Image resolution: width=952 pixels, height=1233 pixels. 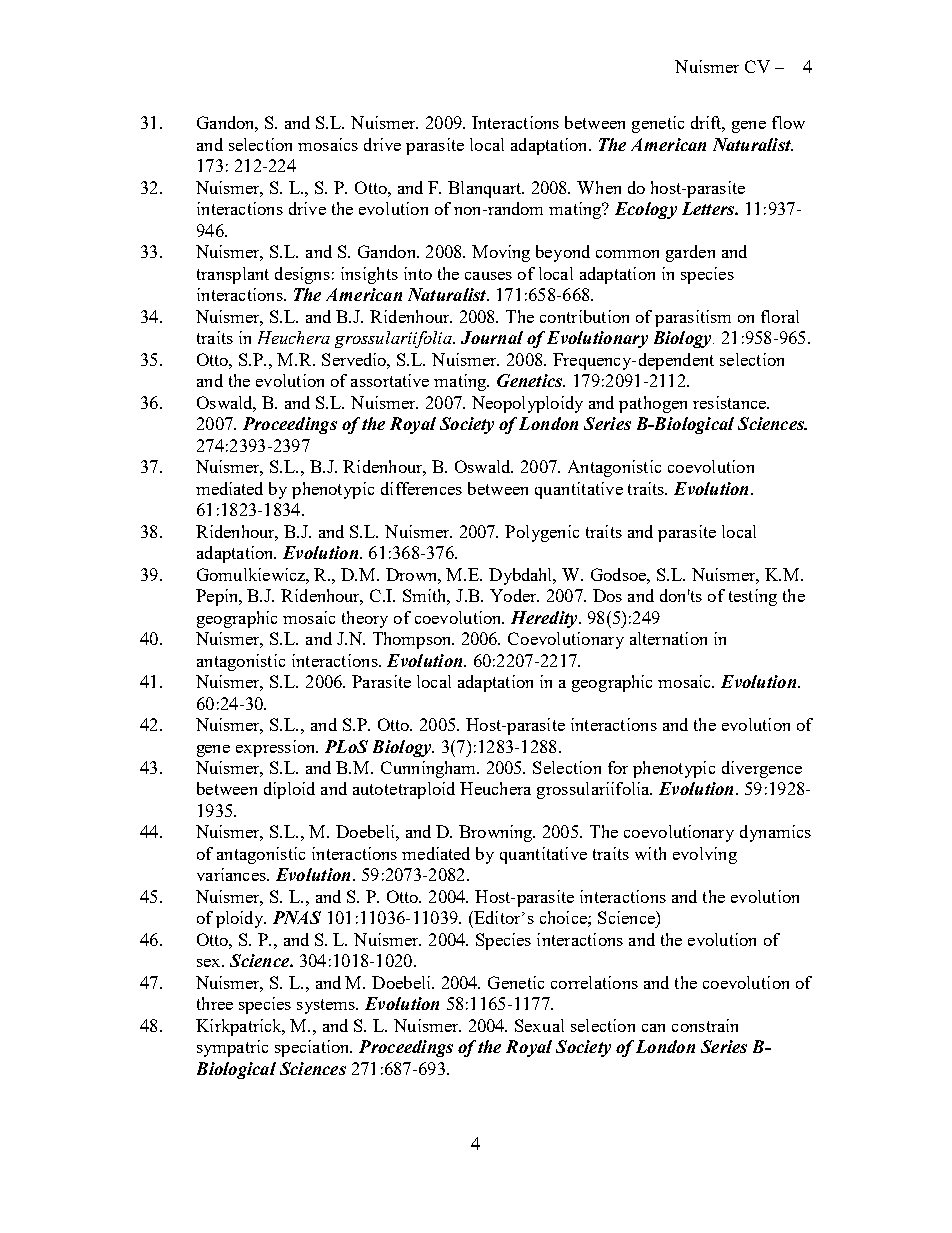 What do you see at coordinates (705, 855) in the screenshot?
I see `evolving` at bounding box center [705, 855].
